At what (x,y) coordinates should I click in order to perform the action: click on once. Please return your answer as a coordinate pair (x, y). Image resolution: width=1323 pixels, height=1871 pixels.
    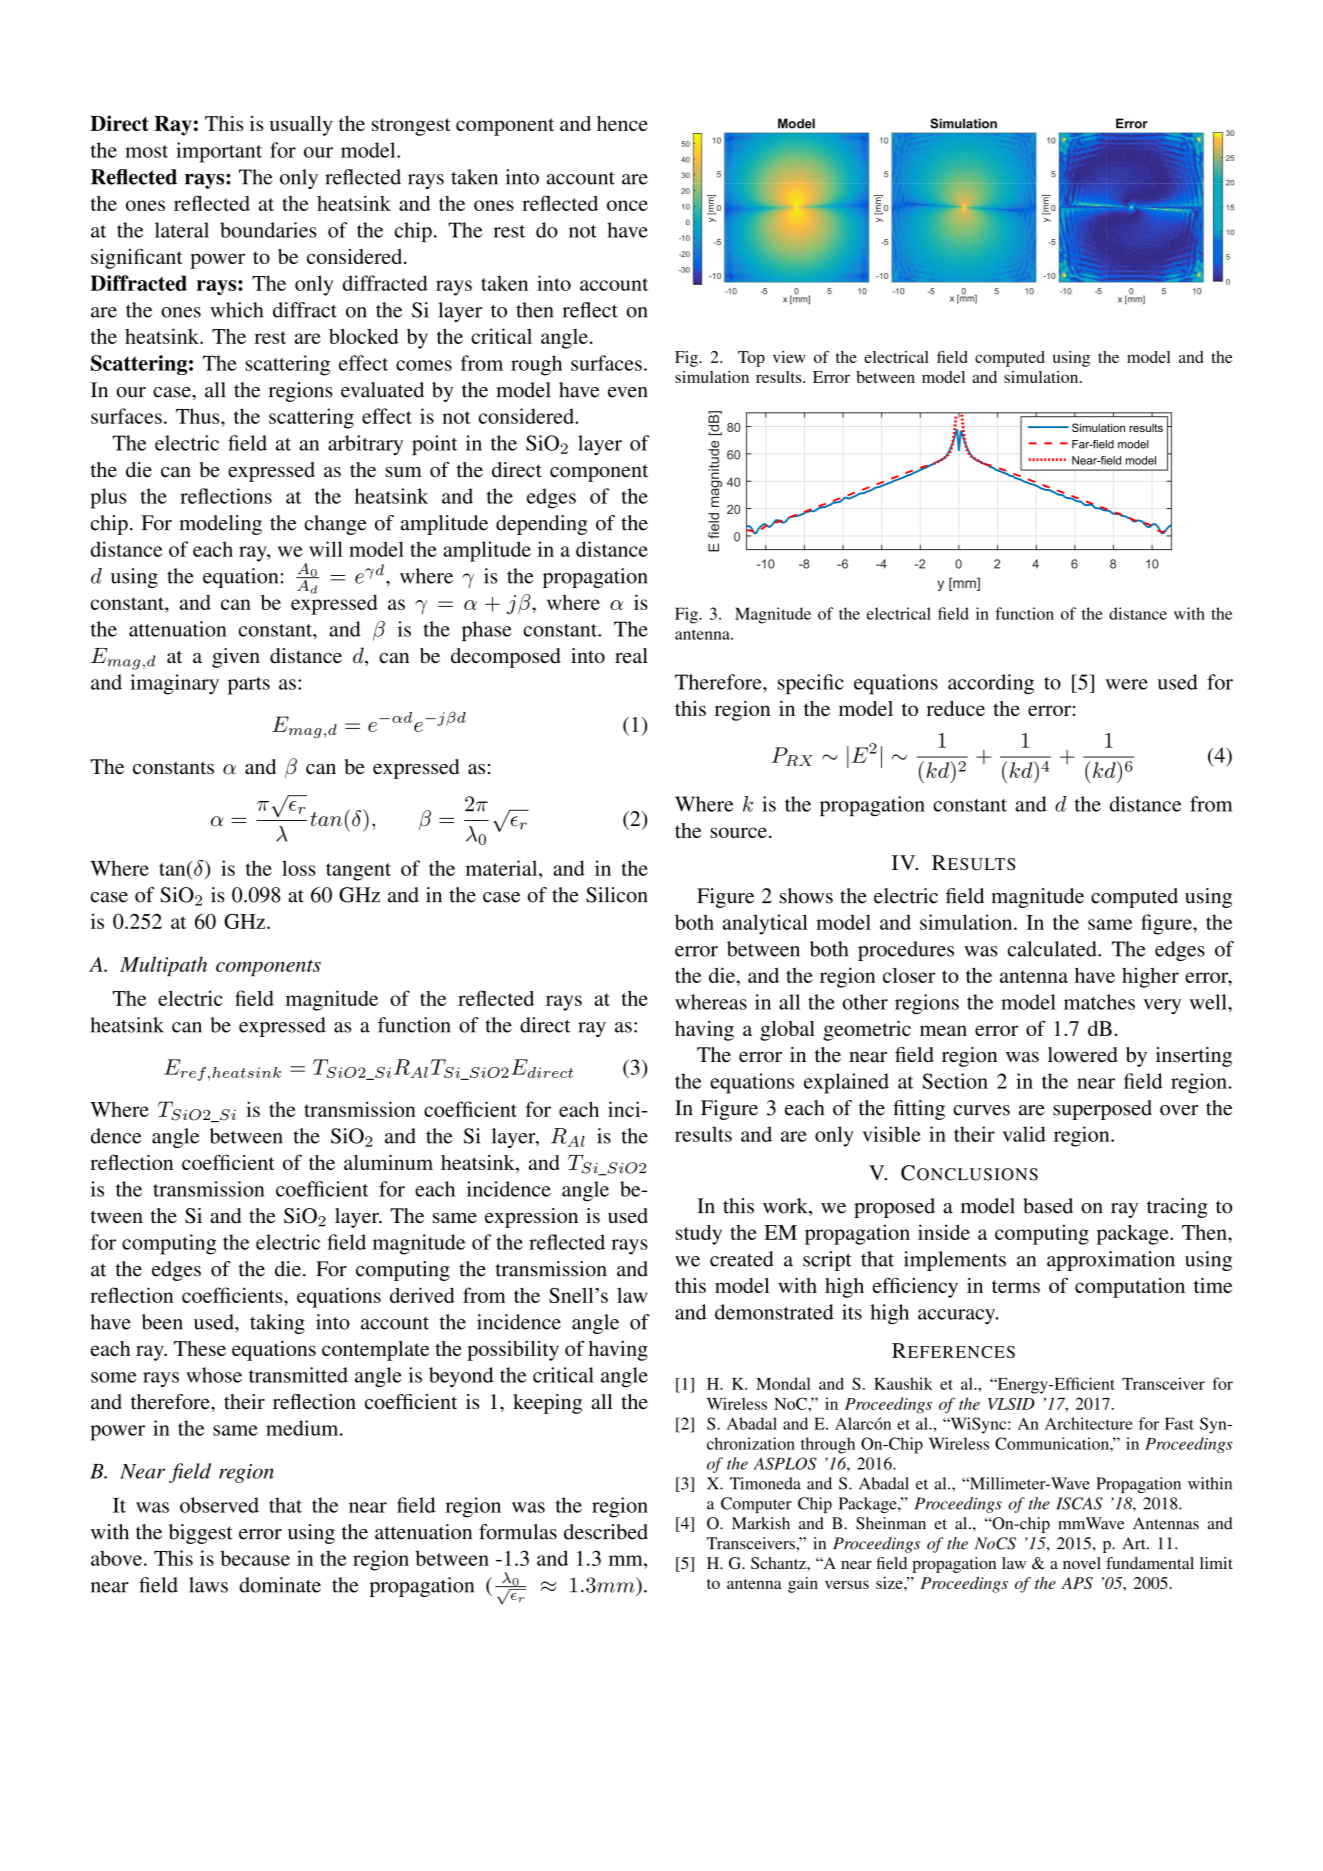
    Looking at the image, I should click on (627, 205).
